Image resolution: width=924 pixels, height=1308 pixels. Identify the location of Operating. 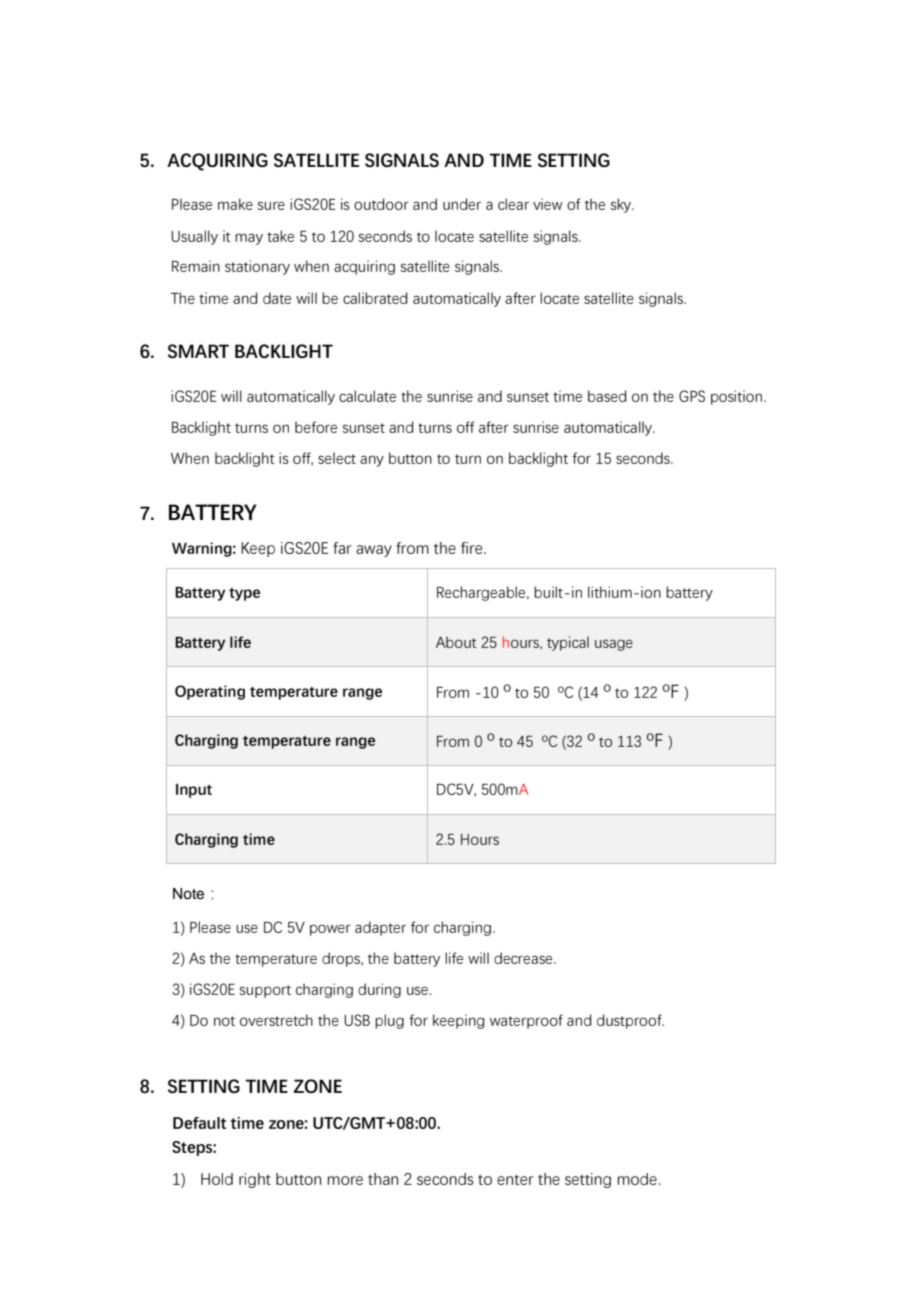
(210, 692).
